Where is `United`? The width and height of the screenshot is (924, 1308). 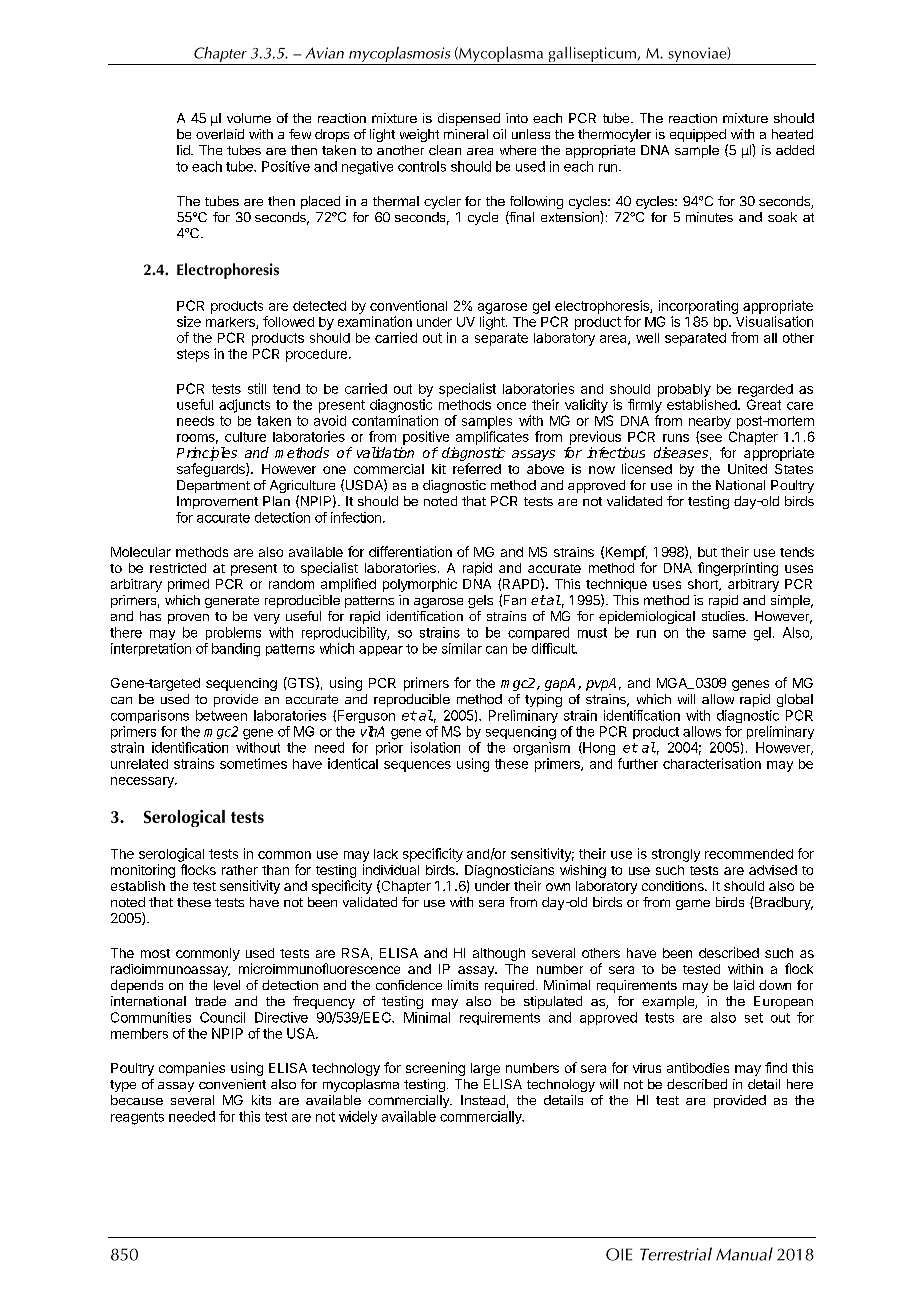
United is located at coordinates (747, 469).
